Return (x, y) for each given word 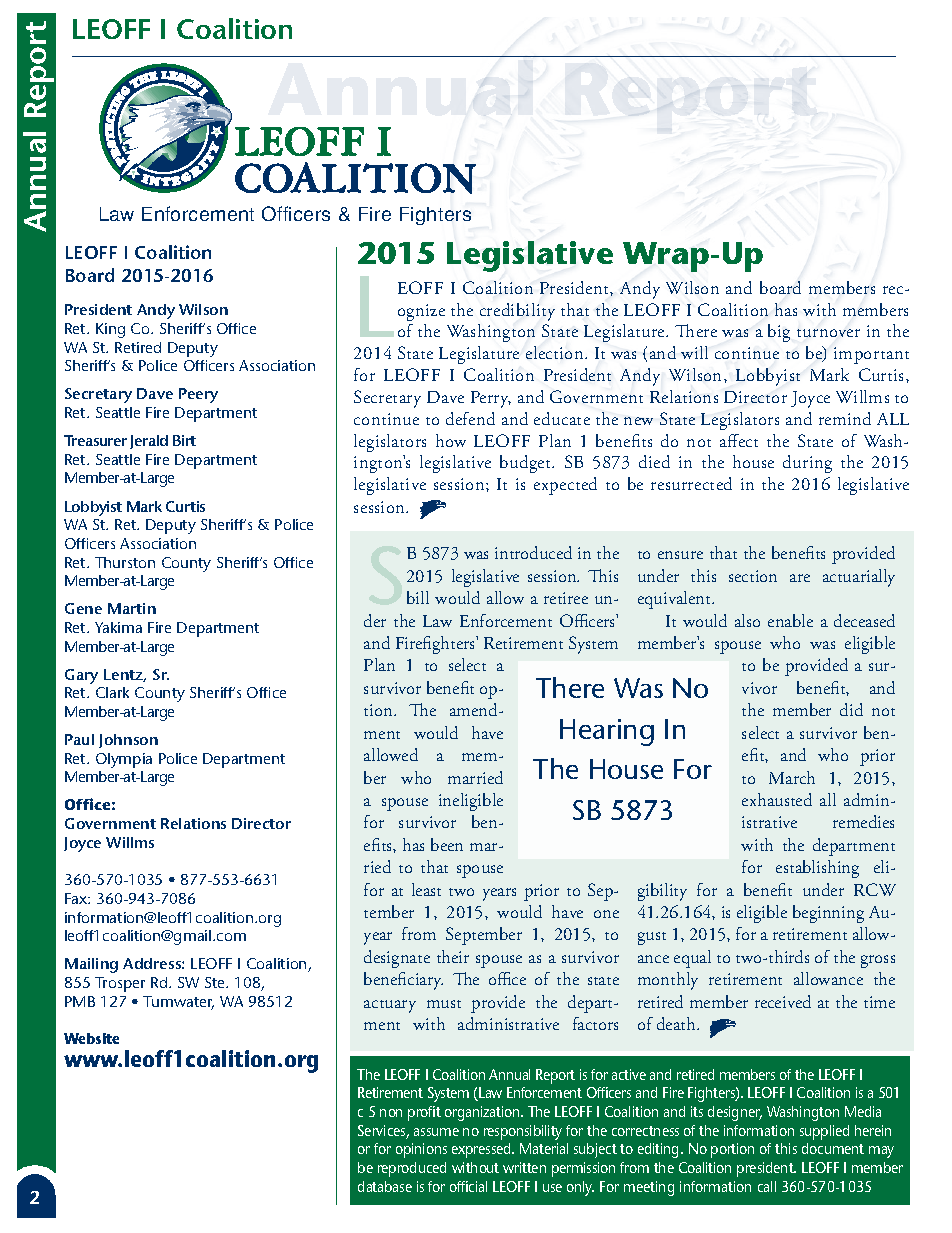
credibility (517, 312)
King (110, 330)
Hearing (607, 732)
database (385, 1186)
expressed (482, 1150)
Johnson (128, 741)
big (779, 333)
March (792, 777)
